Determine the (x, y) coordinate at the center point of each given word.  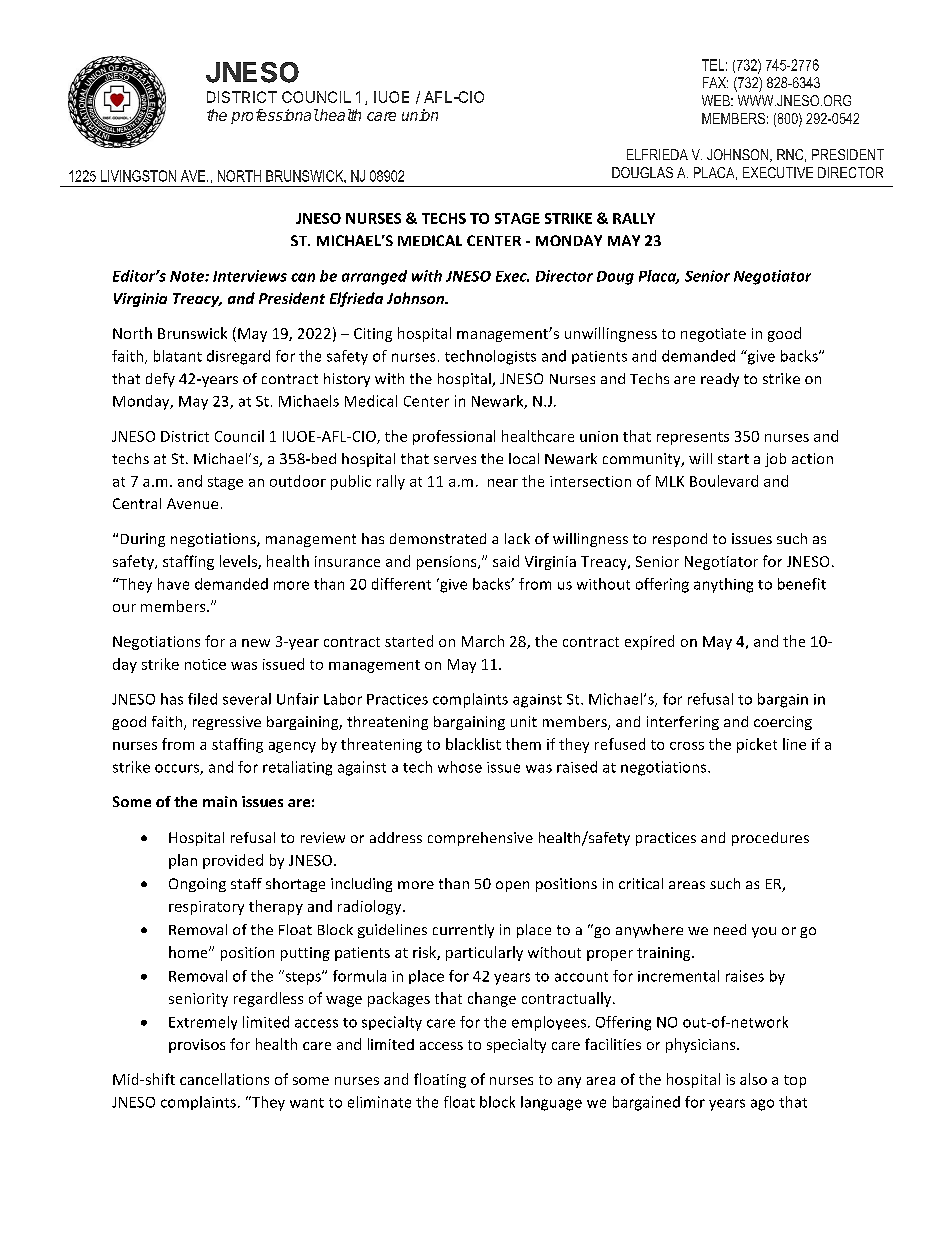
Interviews (250, 276)
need (730, 929)
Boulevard (724, 481)
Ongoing (197, 885)
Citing (373, 335)
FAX (715, 82)
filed (202, 699)
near (503, 483)
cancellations (224, 1079)
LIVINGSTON (138, 176)
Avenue (192, 503)
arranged (374, 277)
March (483, 641)
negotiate (713, 335)
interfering (683, 723)
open (512, 886)
